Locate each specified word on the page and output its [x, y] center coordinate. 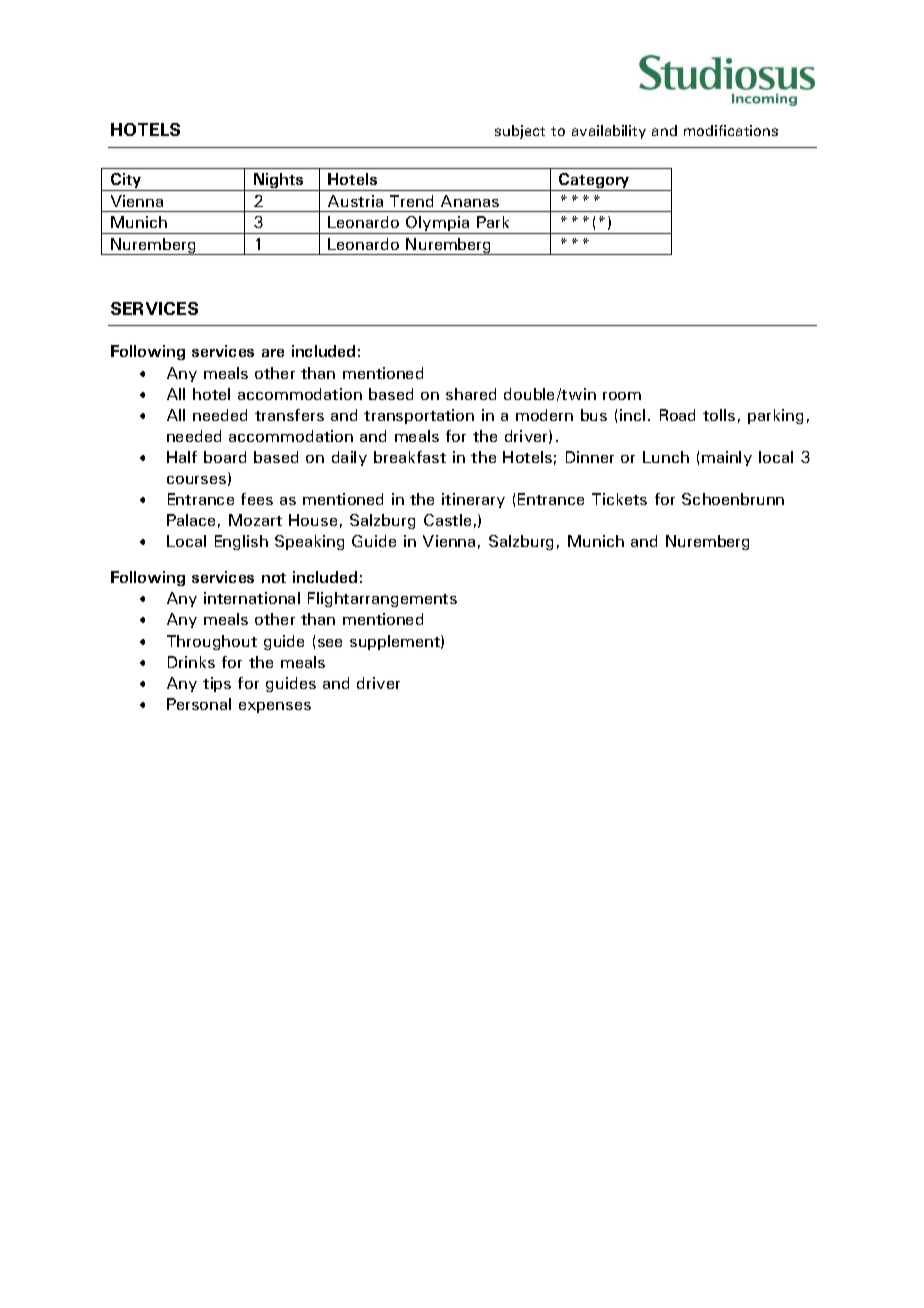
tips [217, 684]
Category [595, 182]
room [622, 396]
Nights [279, 182]
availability [609, 132]
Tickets [619, 499]
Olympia [438, 225]
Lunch [666, 457]
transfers [289, 415]
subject [520, 132]
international [252, 598]
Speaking [309, 542]
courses [198, 481]
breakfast [410, 457]
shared [471, 394]
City [126, 182]
